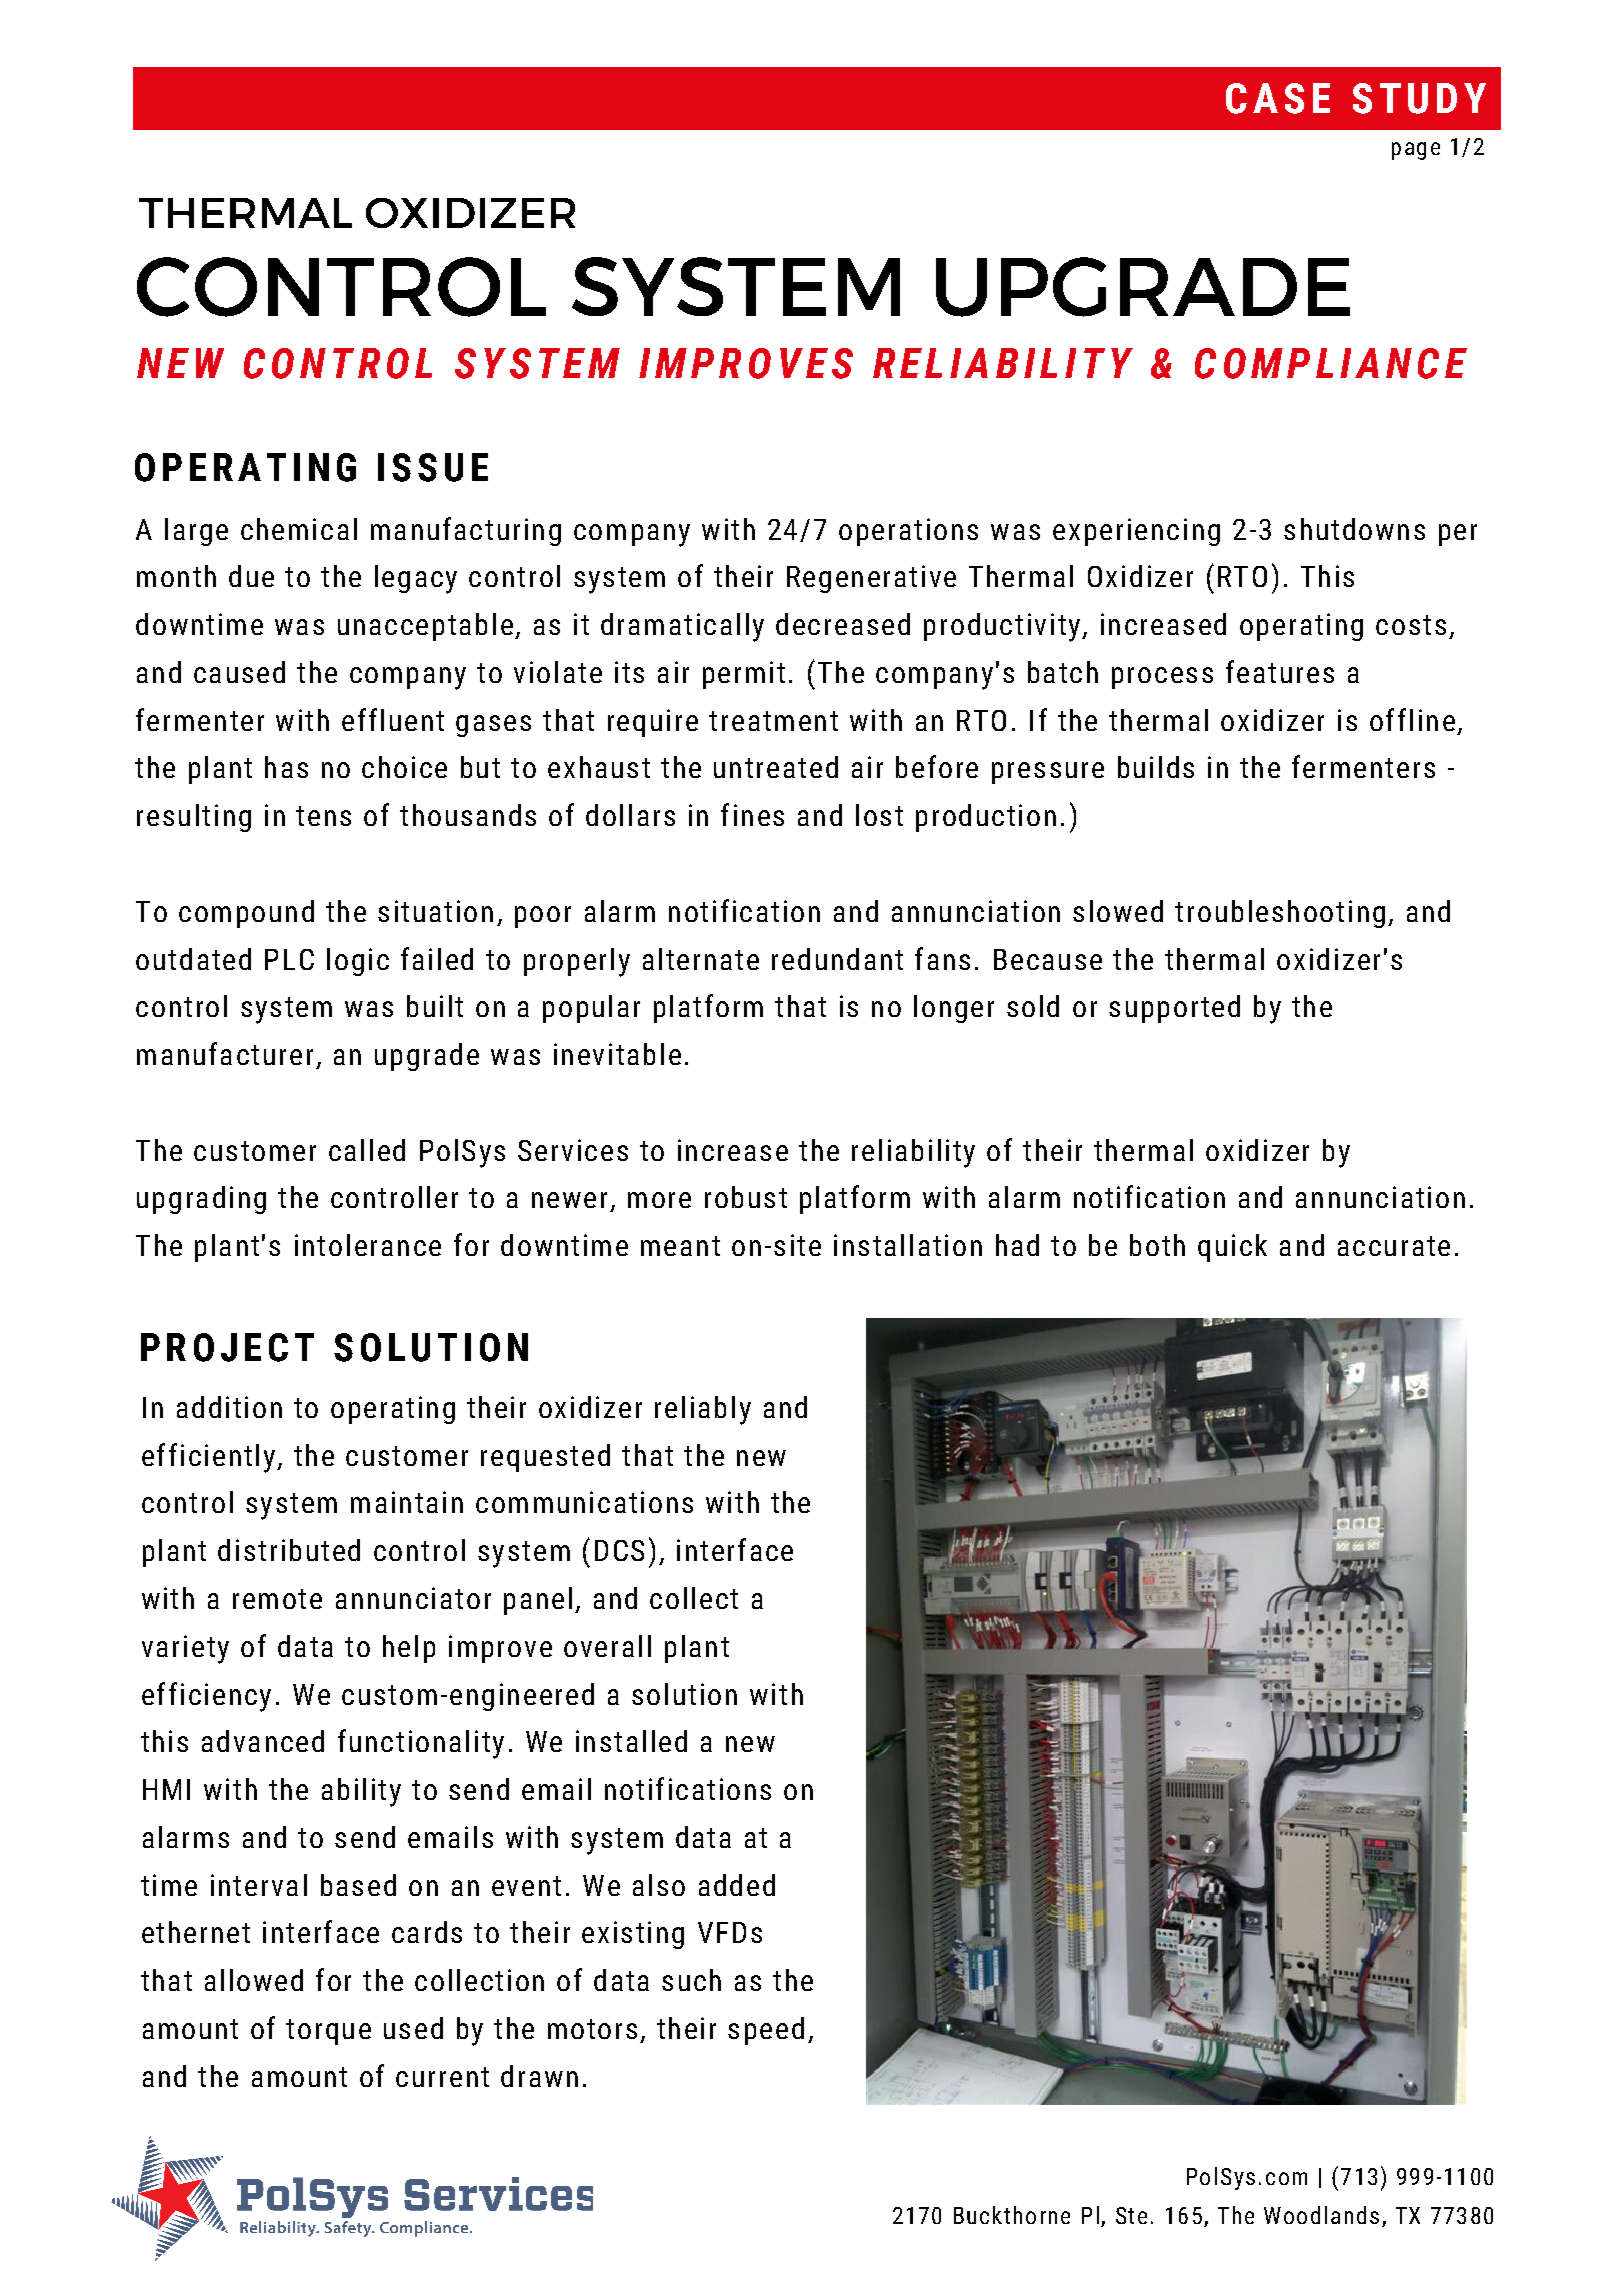 The height and width of the screenshot is (2281, 1613). Describe the element at coordinates (908, 532) in the screenshot. I see `operations` at that location.
